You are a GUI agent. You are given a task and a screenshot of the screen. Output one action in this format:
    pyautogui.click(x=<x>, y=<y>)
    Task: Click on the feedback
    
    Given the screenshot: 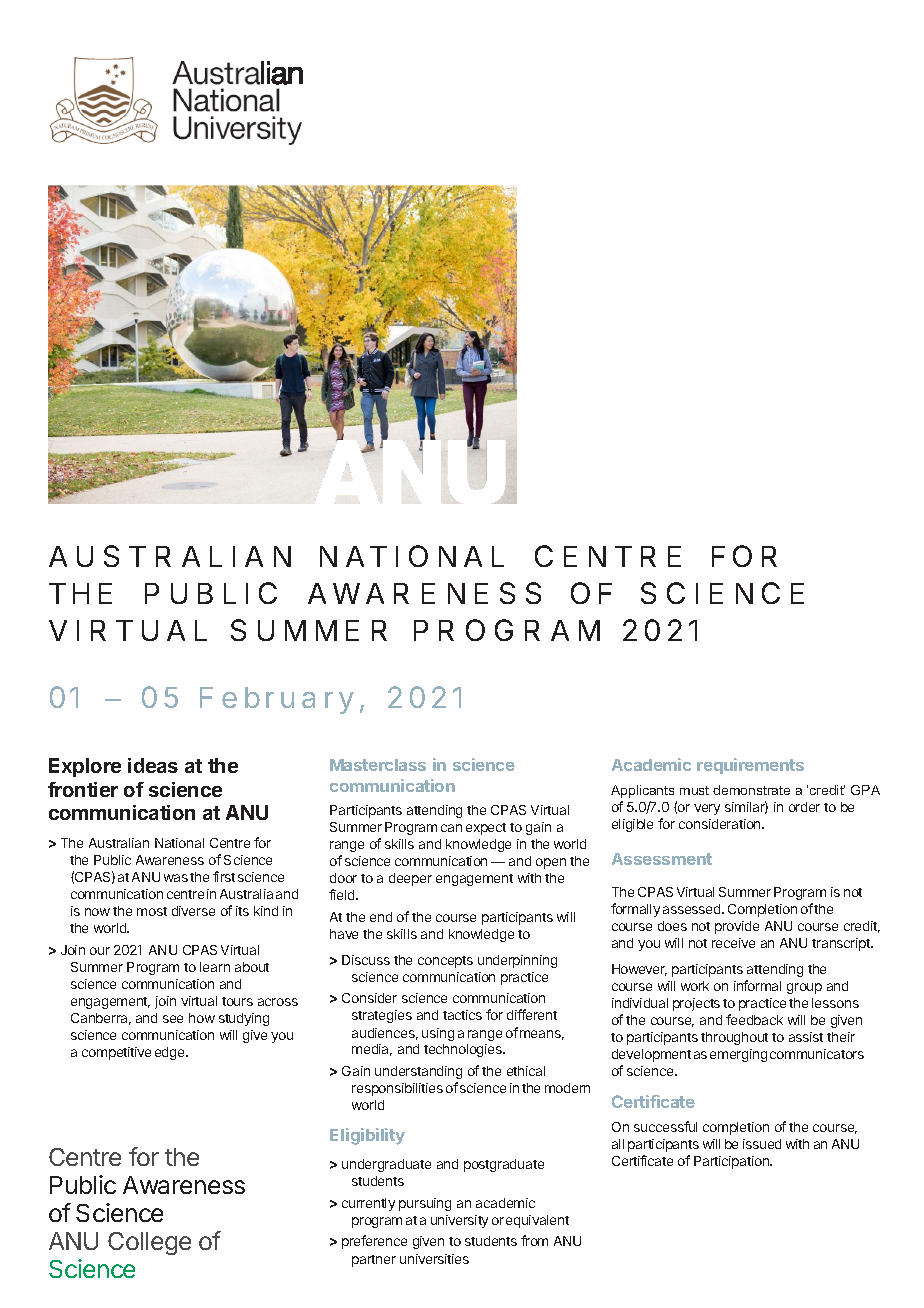 What is the action you would take?
    pyautogui.click(x=754, y=1019)
